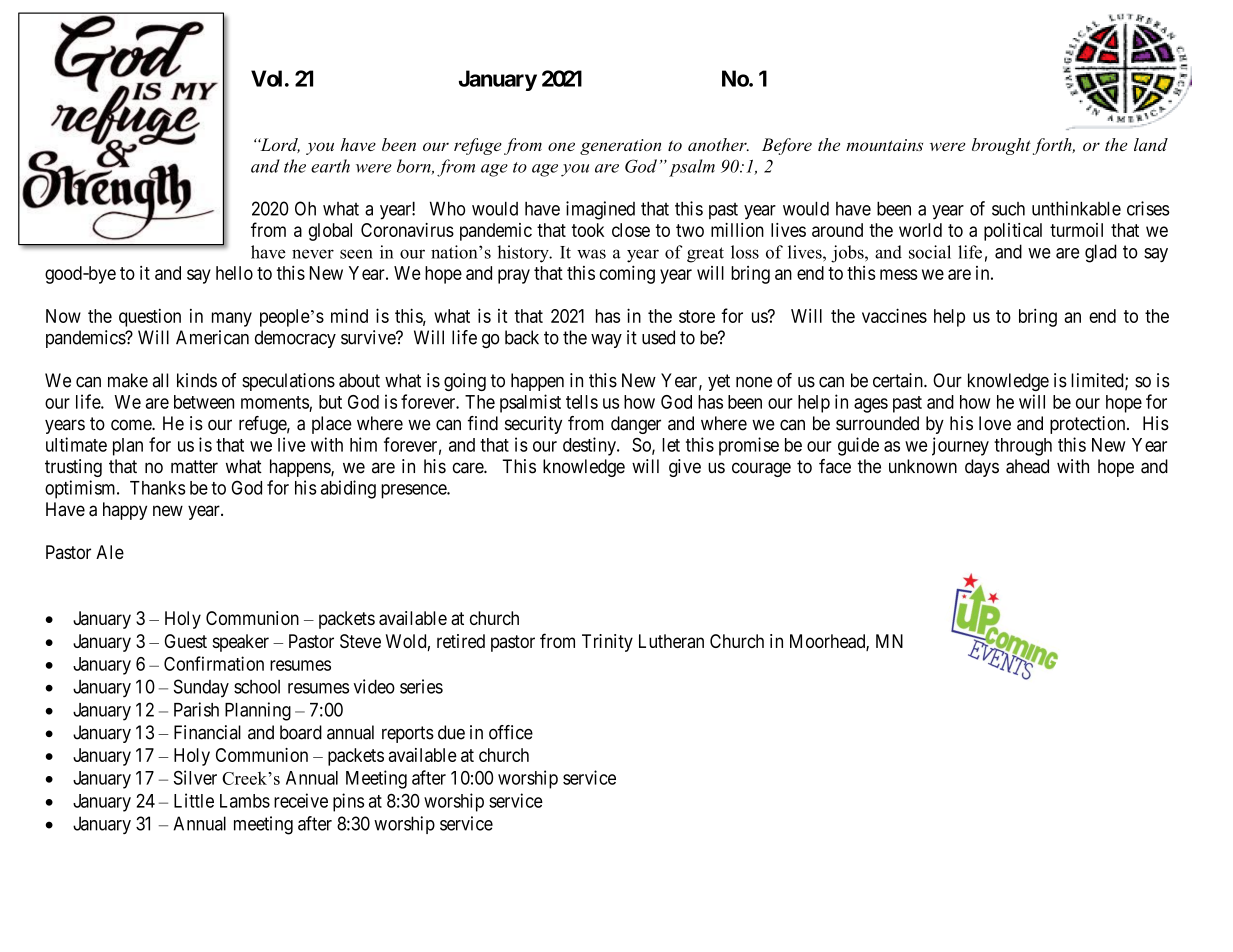  What do you see at coordinates (511, 732) in the document?
I see `office` at bounding box center [511, 732].
